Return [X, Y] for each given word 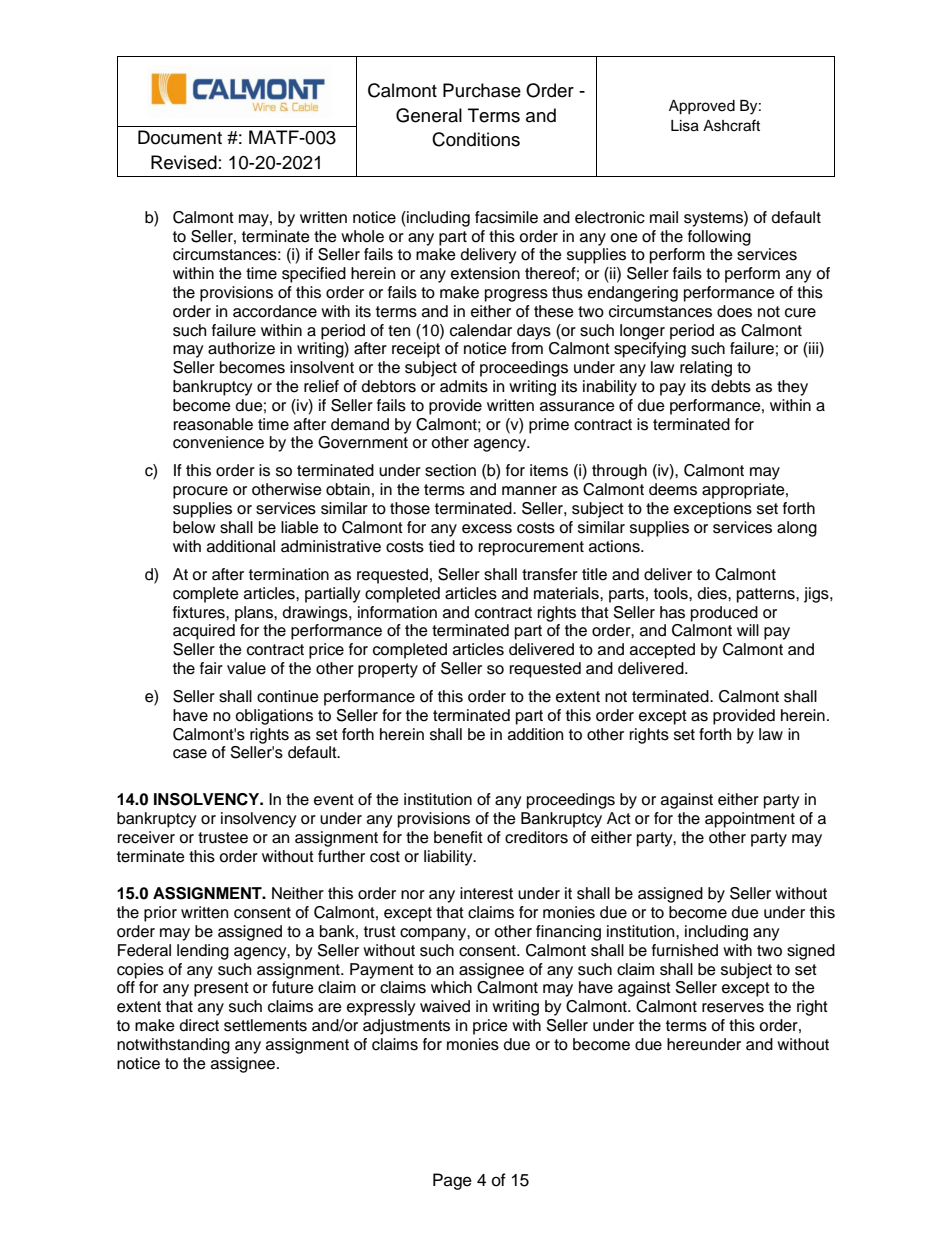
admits [464, 386]
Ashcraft [731, 125]
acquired [204, 632]
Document [180, 137]
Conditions [476, 139]
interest [486, 893]
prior [160, 914]
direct [199, 1025]
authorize [241, 348]
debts [731, 386]
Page [452, 1181]
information [397, 612]
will [748, 630]
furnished [685, 950]
